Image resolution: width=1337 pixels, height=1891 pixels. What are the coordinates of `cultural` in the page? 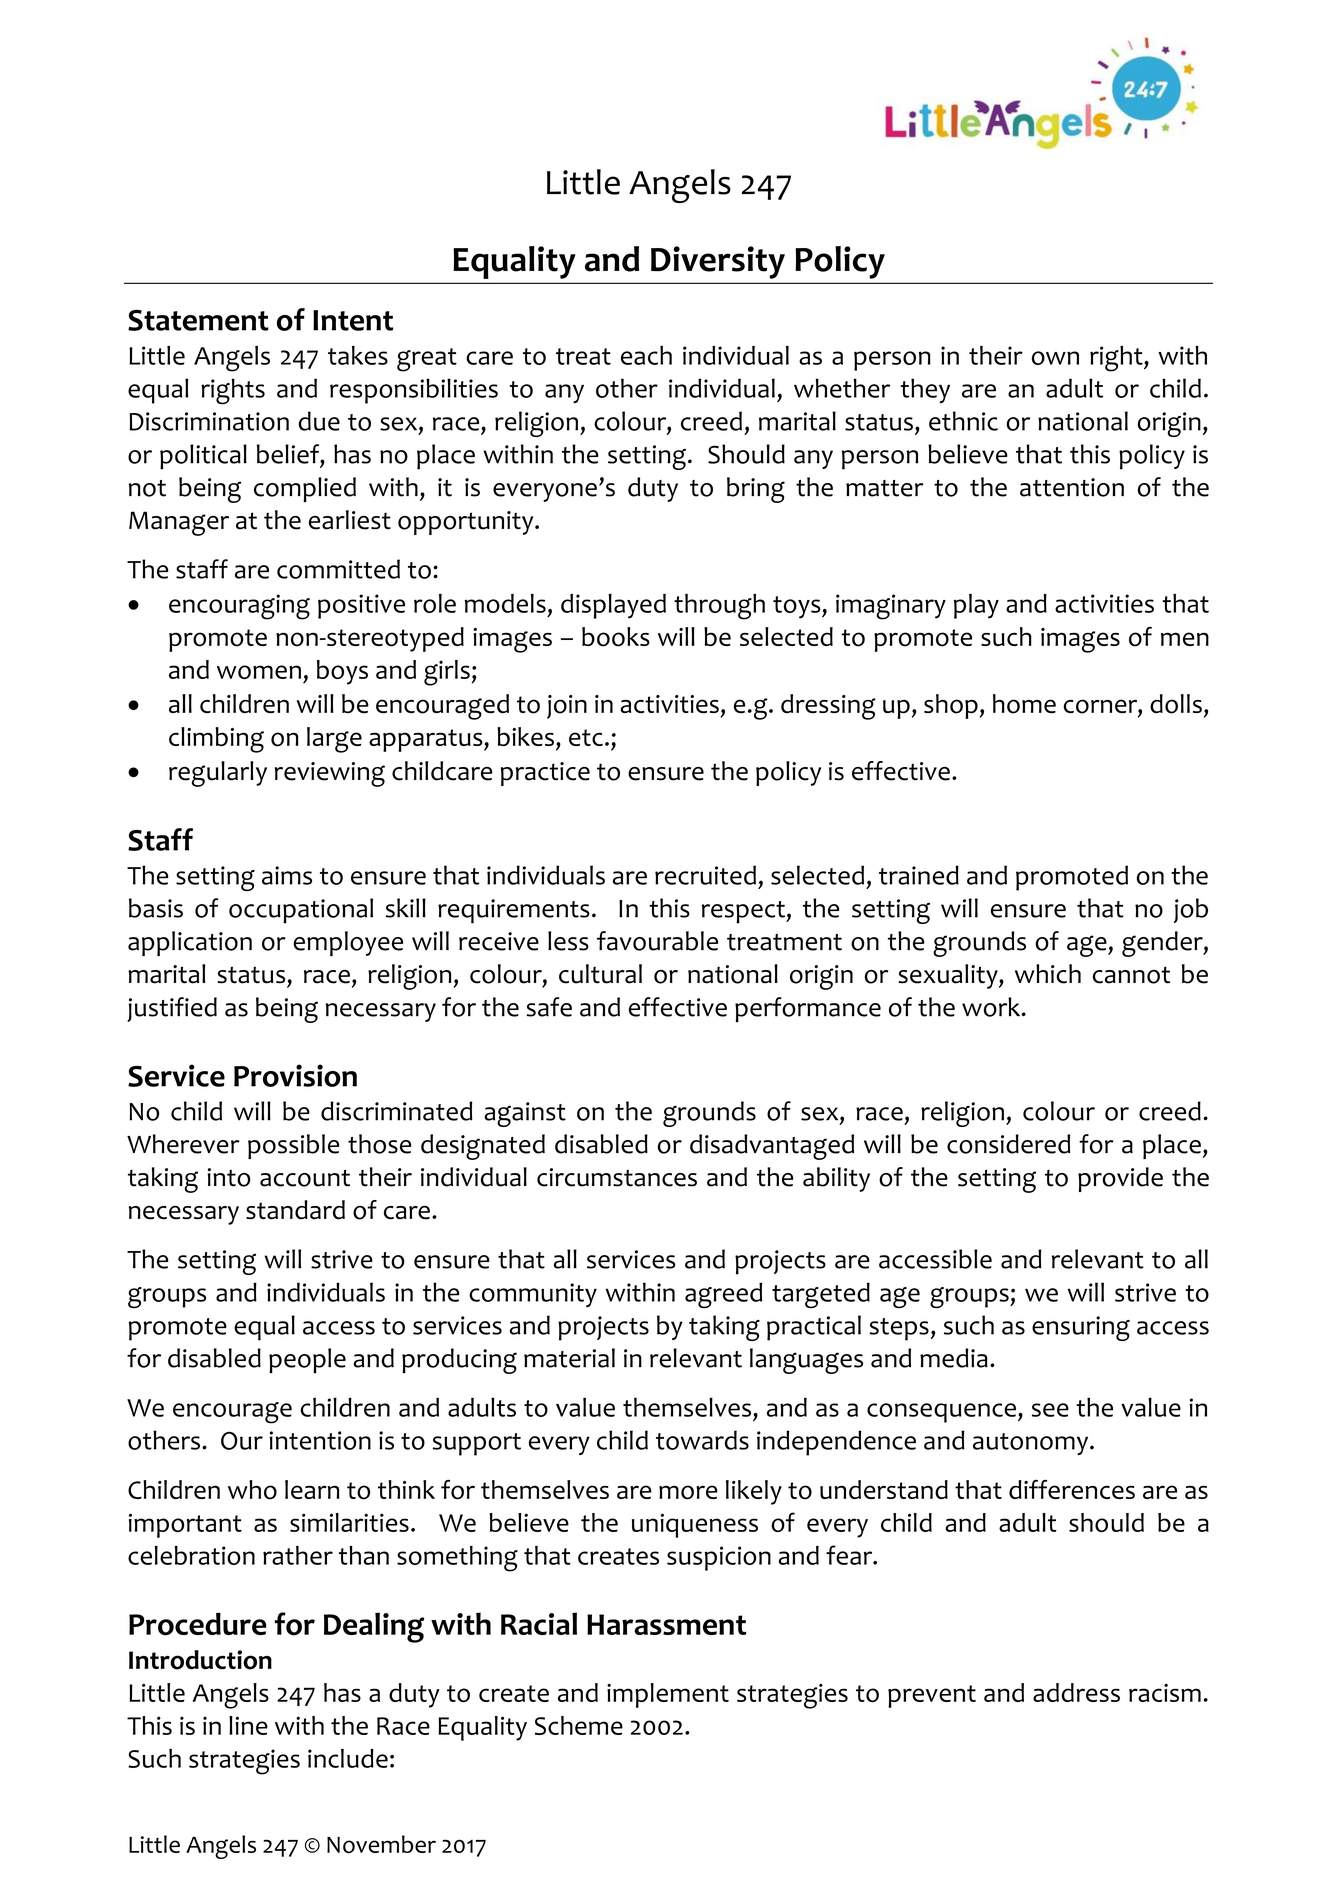 It's located at (600, 974).
